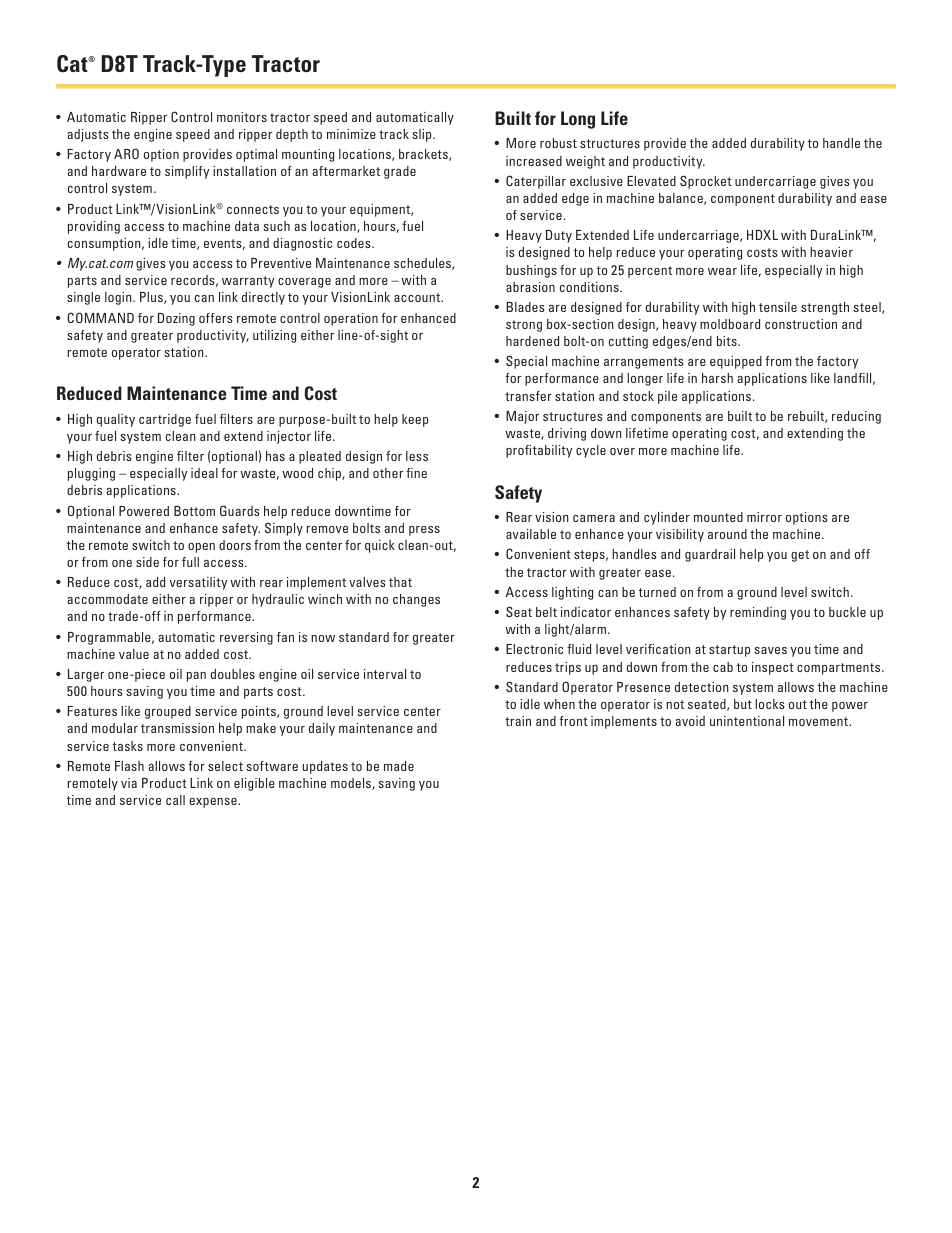  I want to click on ideal, so click(204, 473).
